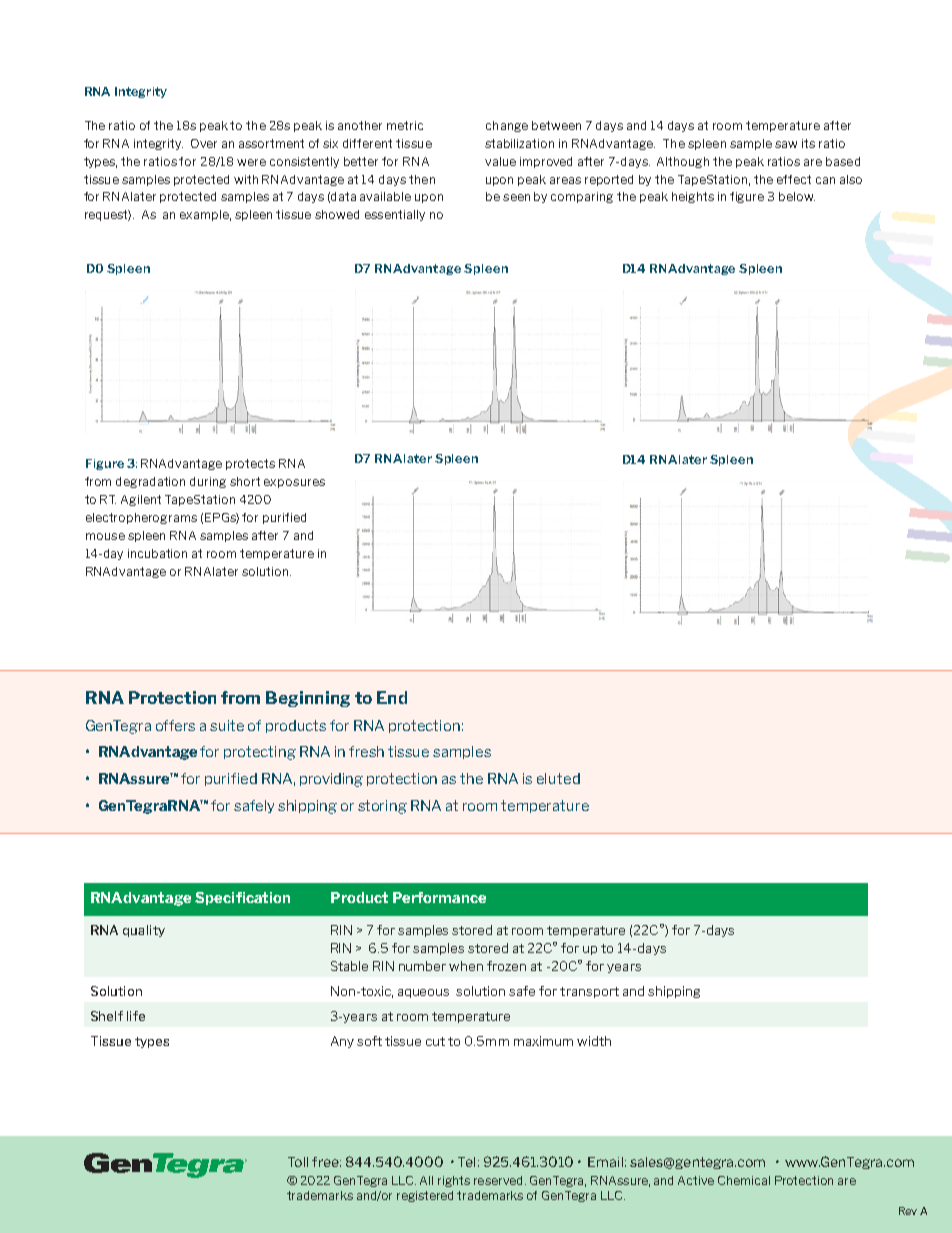 The height and width of the screenshot is (1233, 952). I want to click on Toll, so click(298, 1162).
